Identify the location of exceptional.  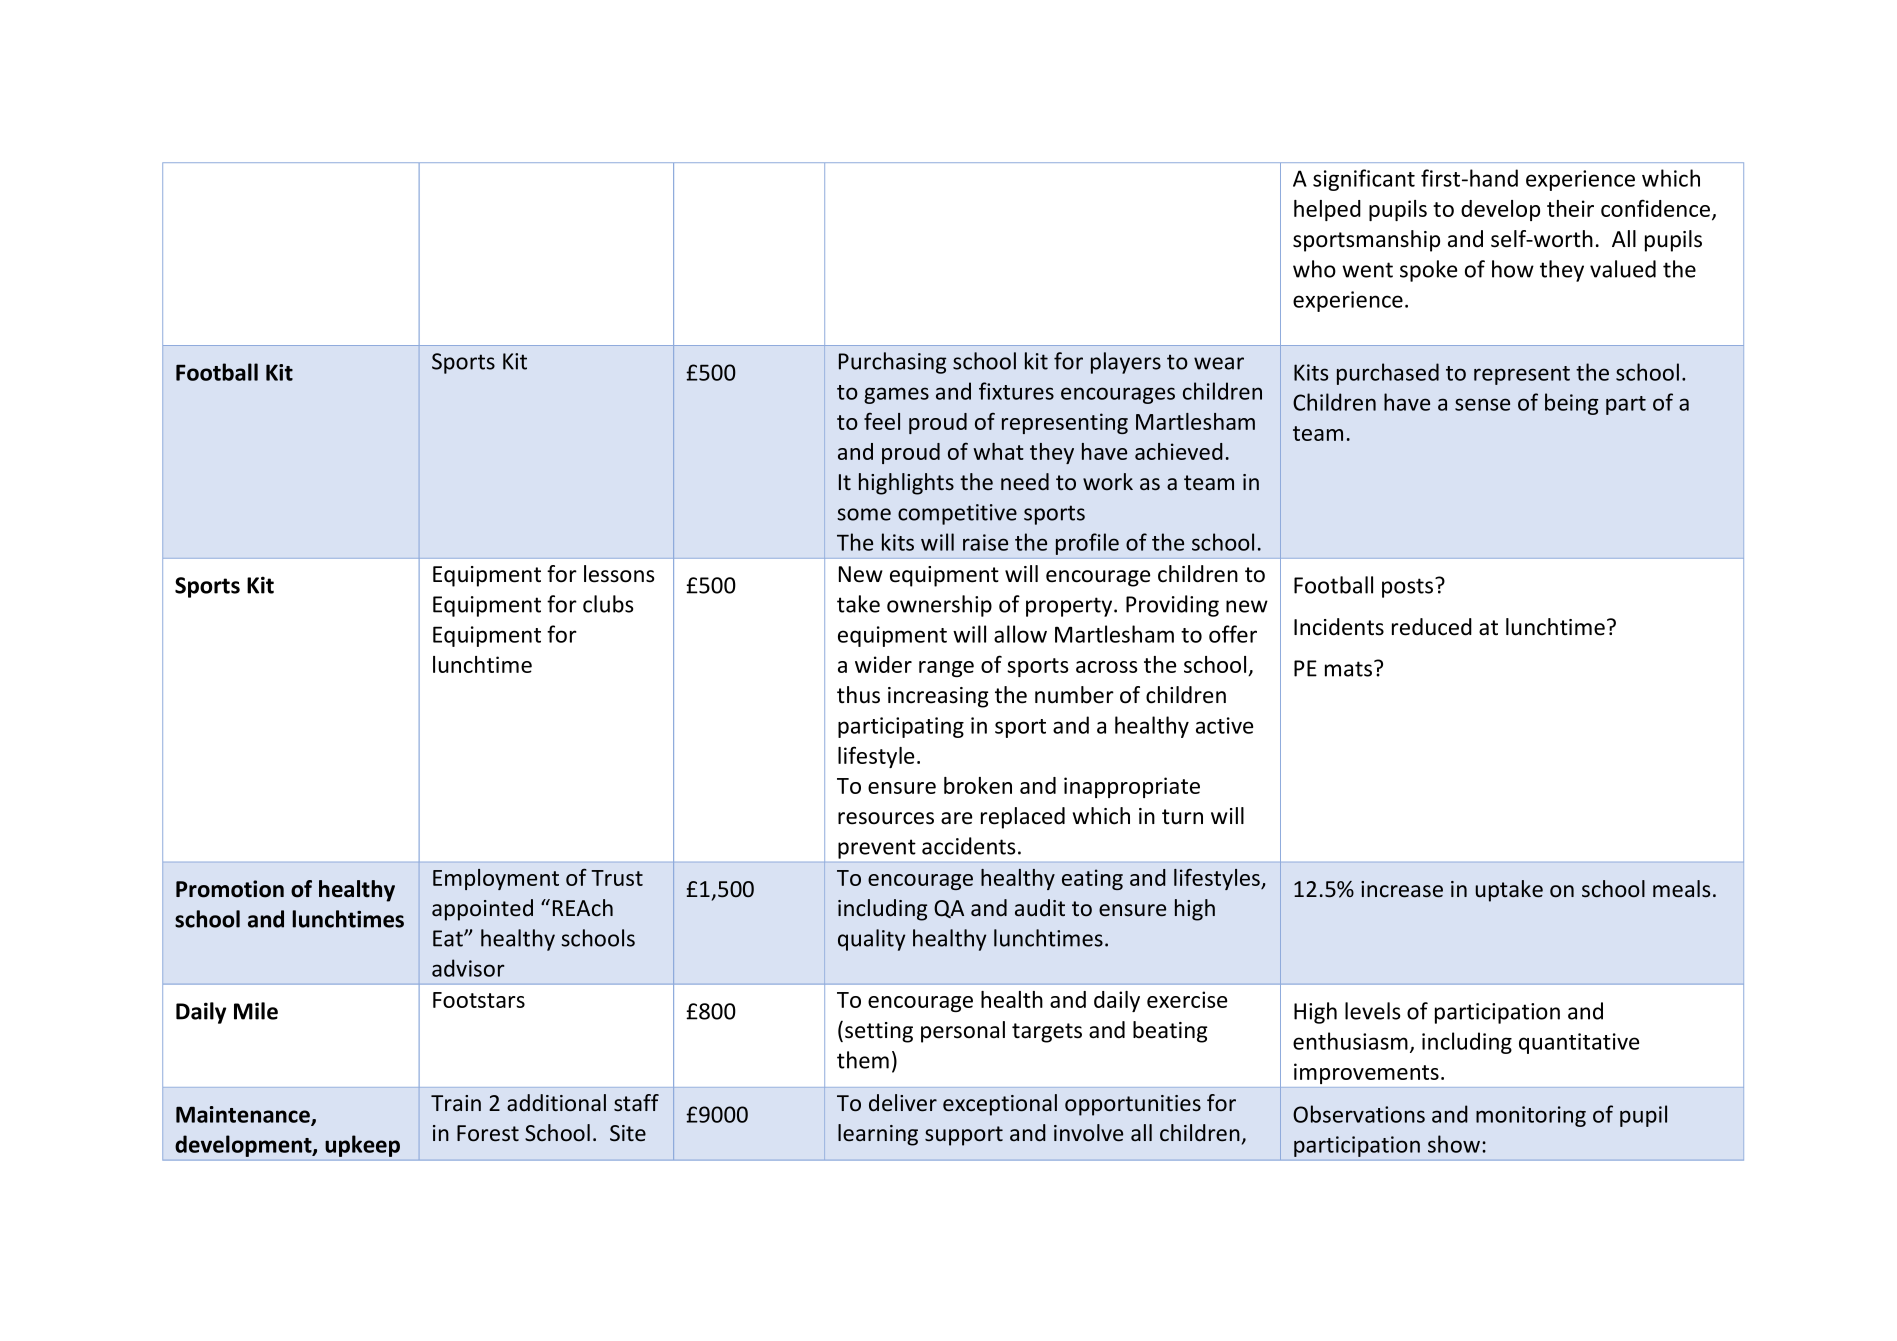
(1000, 1105).
